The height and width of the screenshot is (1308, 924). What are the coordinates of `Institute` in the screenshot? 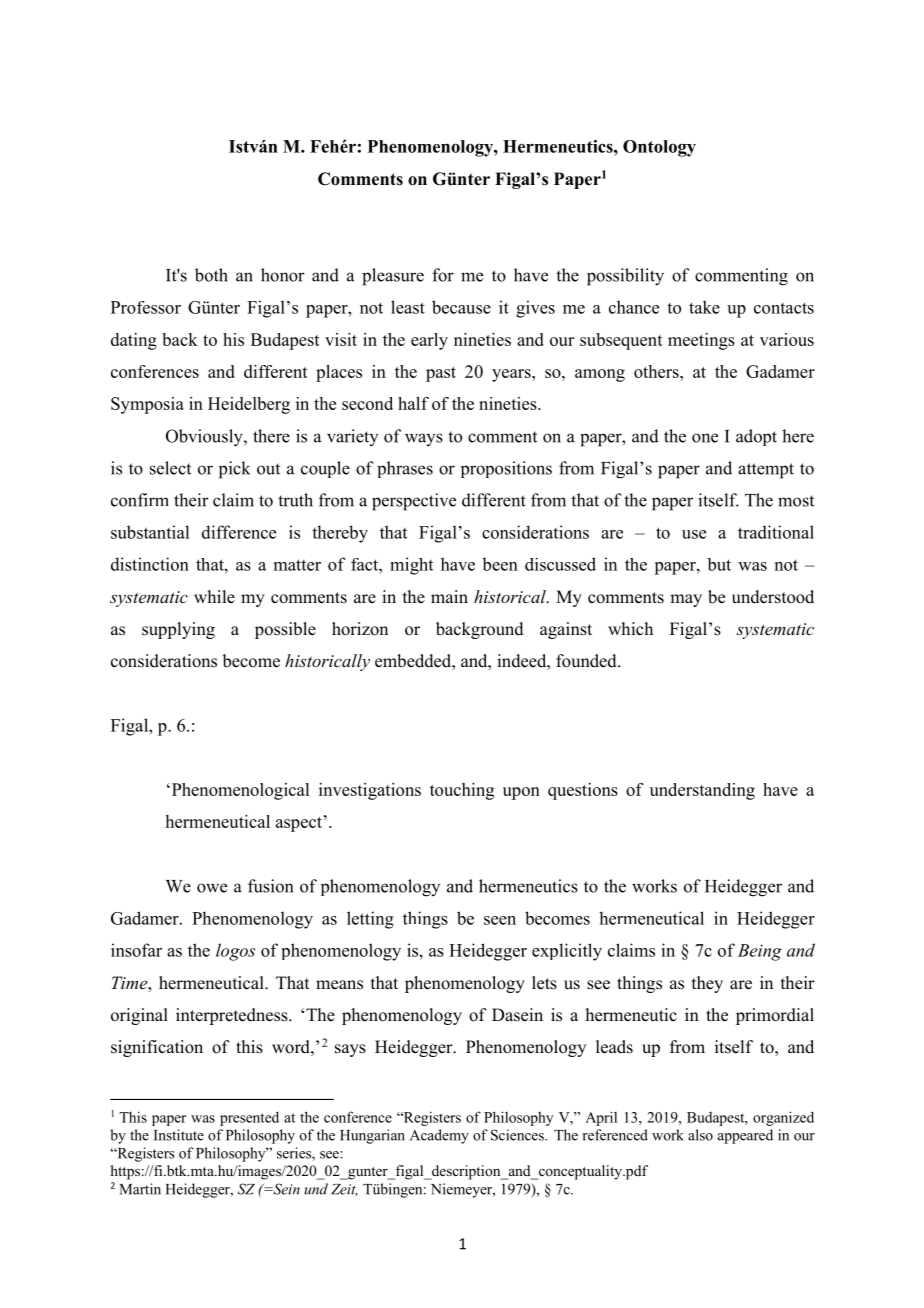 It's located at (179, 1135).
